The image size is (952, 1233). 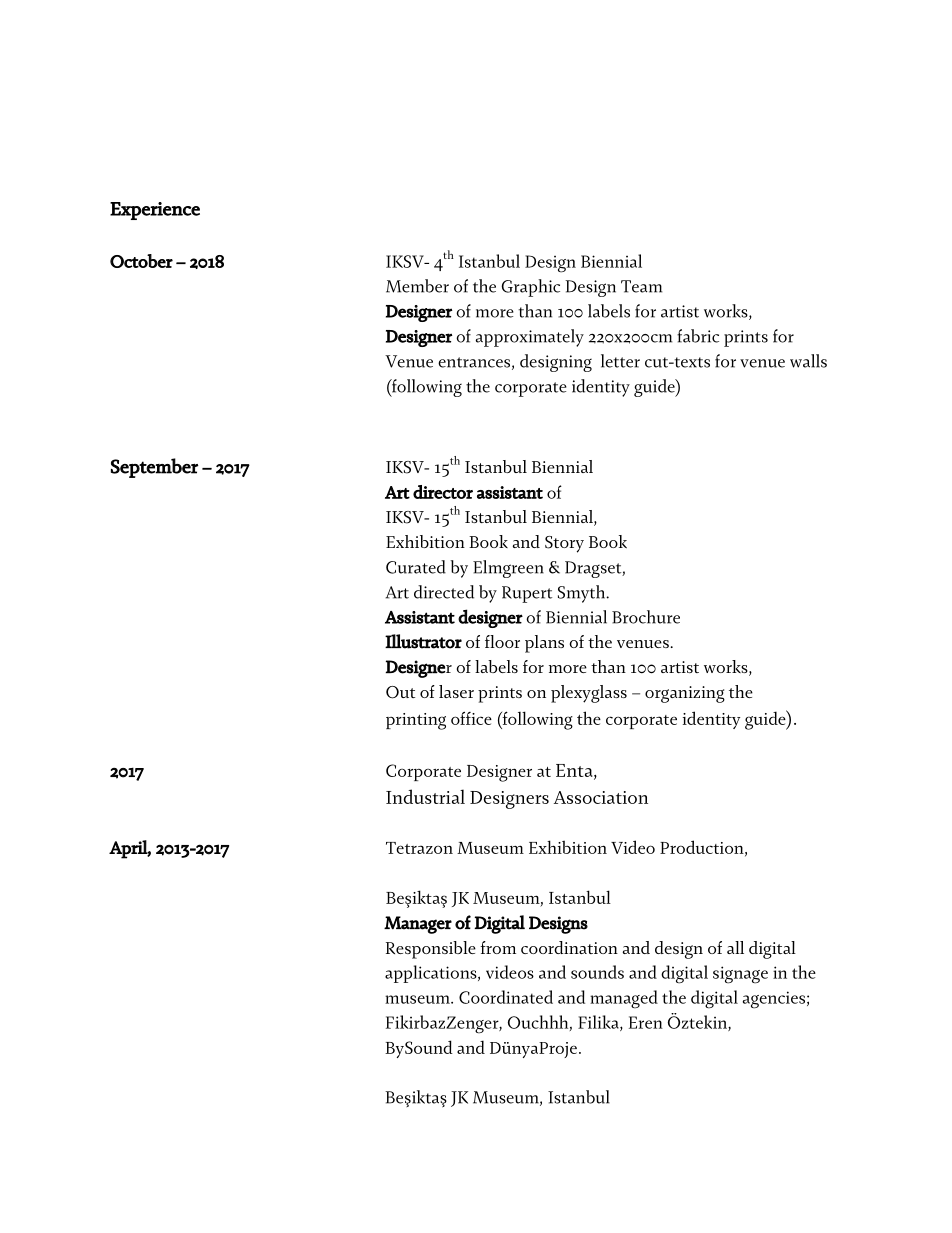 What do you see at coordinates (417, 286) in the screenshot?
I see `Member` at bounding box center [417, 286].
